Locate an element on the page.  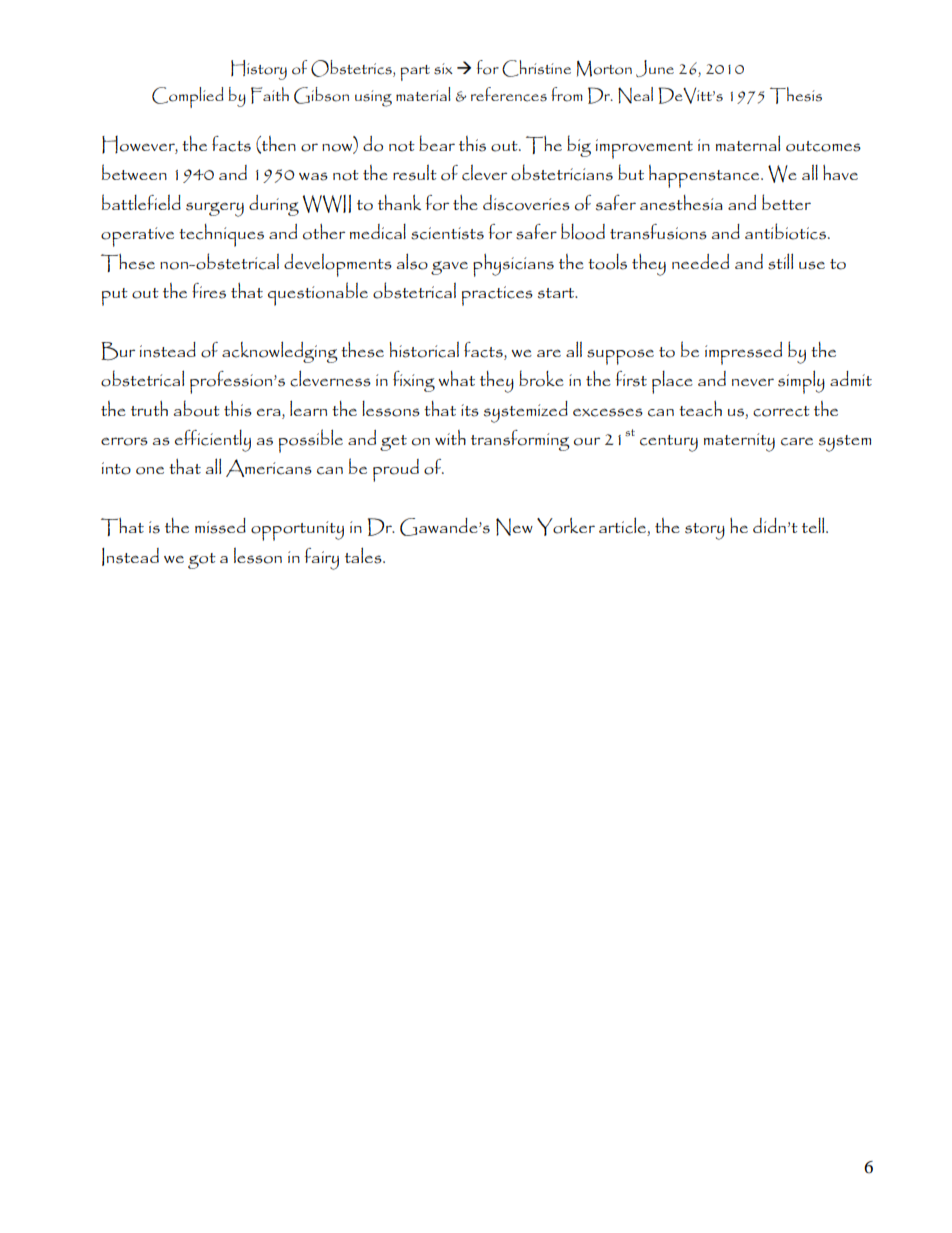
about is located at coordinates (196, 408).
